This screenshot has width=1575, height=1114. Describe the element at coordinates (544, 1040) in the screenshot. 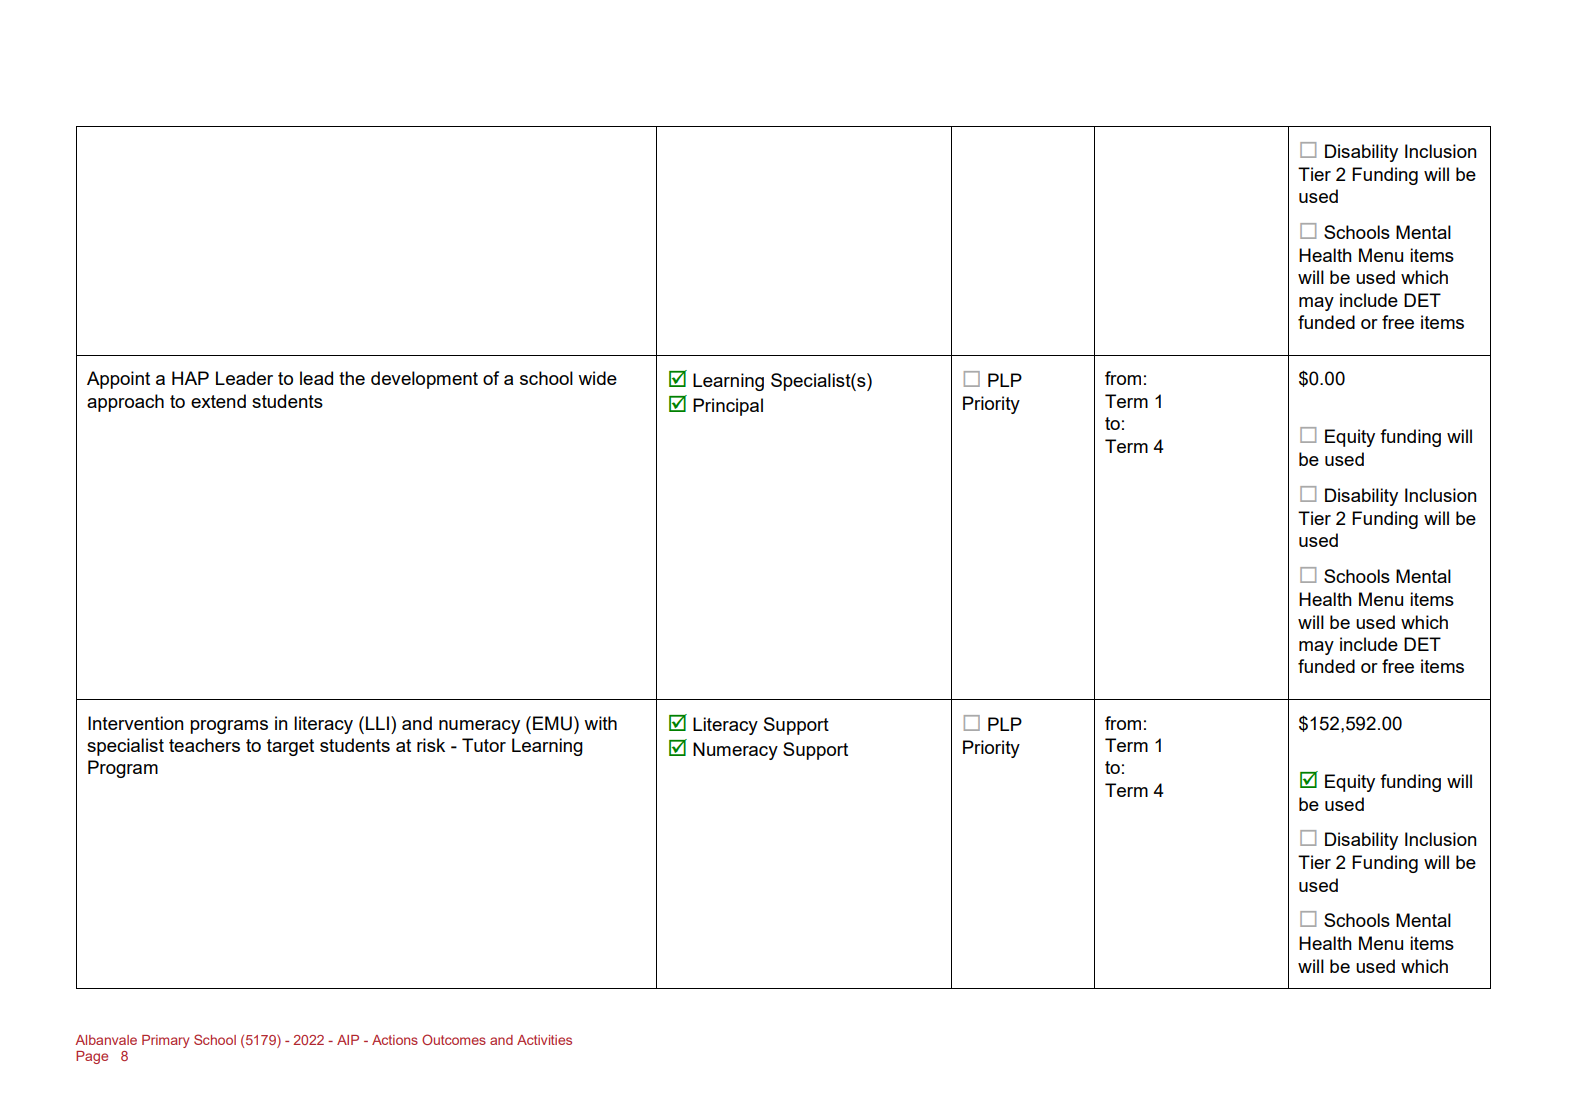

I see `Activities` at that location.
